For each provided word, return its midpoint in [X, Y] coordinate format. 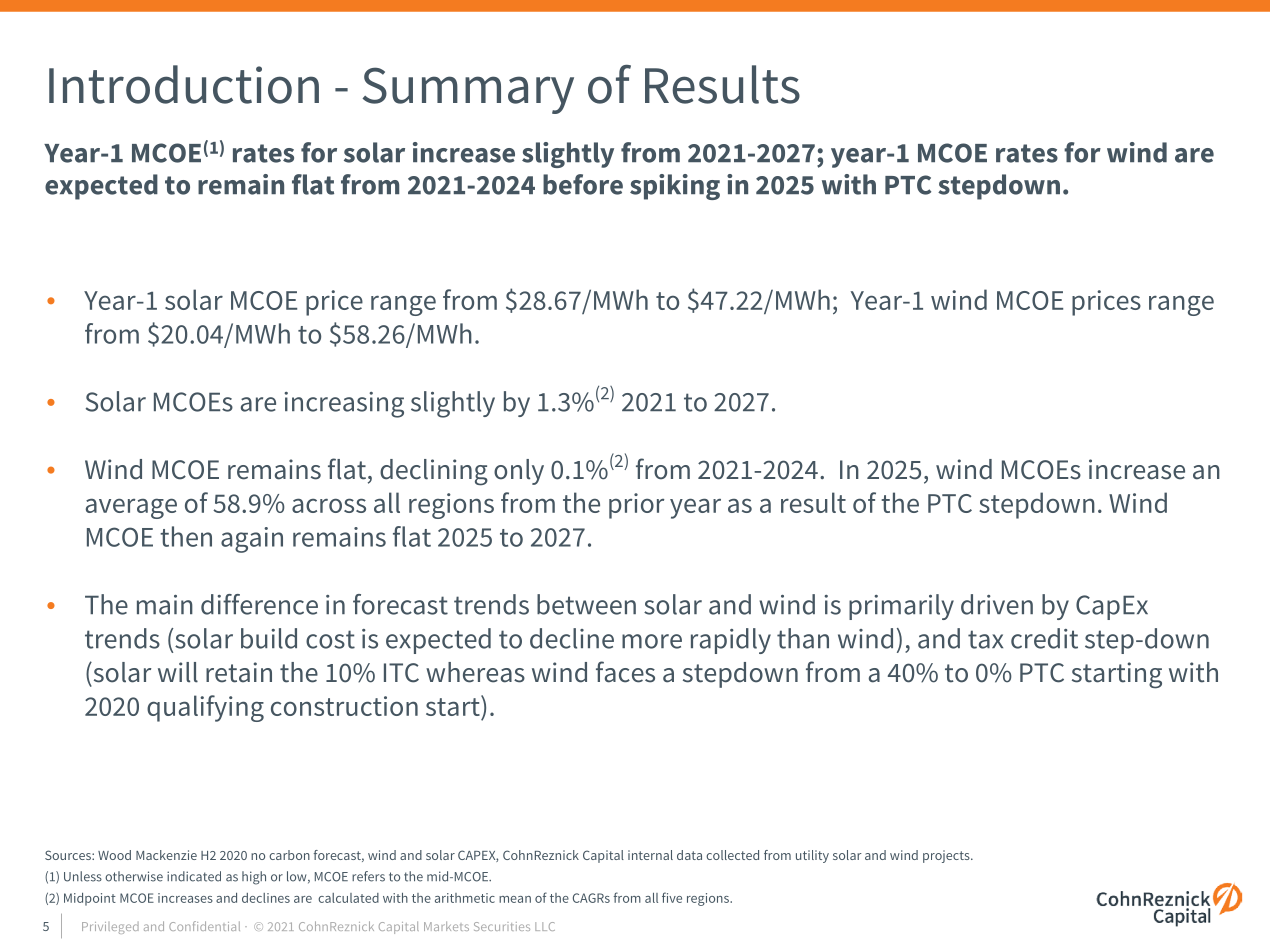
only [519, 472]
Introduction [184, 84]
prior [636, 506]
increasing [344, 405]
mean [515, 899]
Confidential [204, 926]
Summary [468, 90]
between [586, 604]
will [178, 672]
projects [947, 856]
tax [985, 639]
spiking [675, 187]
